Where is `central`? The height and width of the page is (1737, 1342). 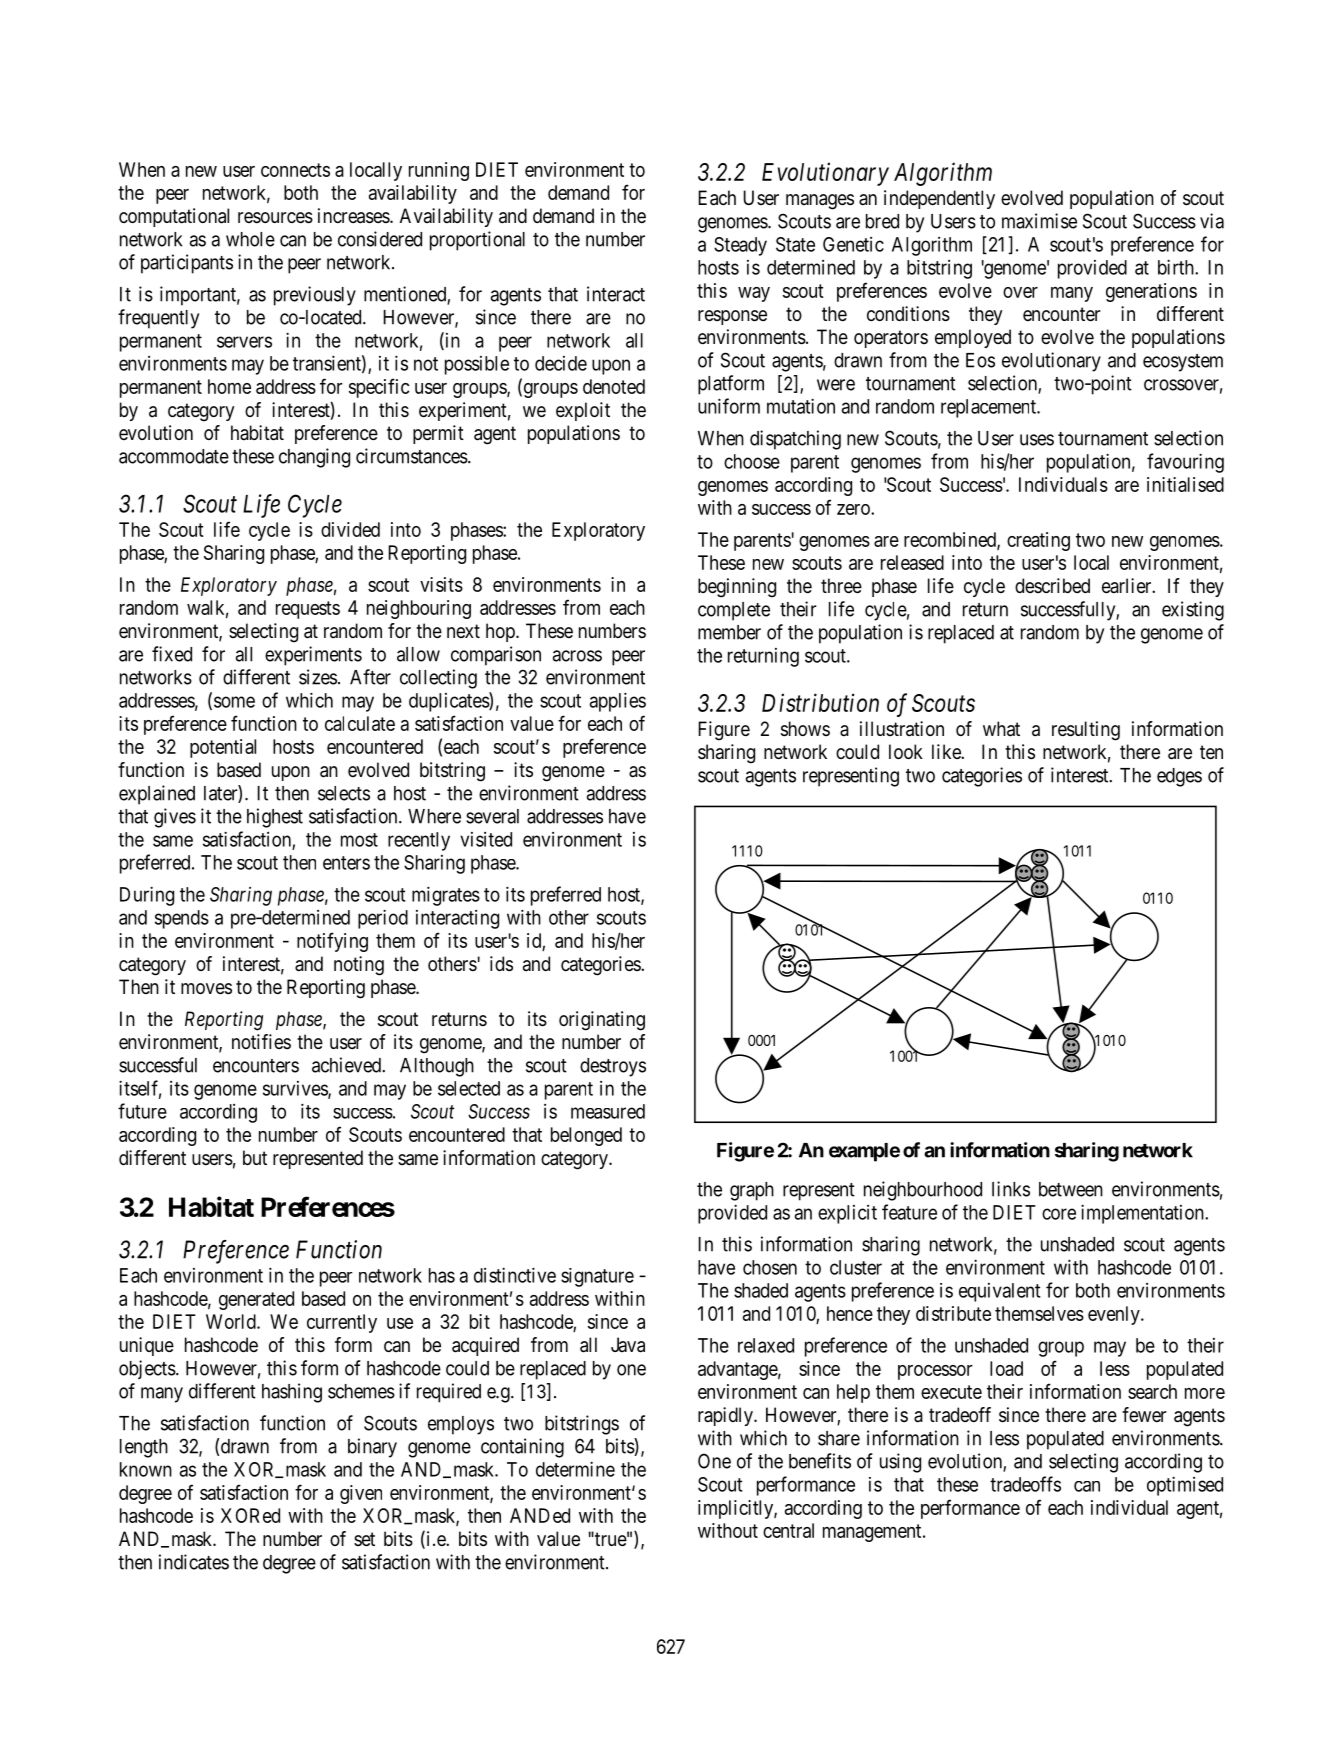
central is located at coordinates (788, 1530).
